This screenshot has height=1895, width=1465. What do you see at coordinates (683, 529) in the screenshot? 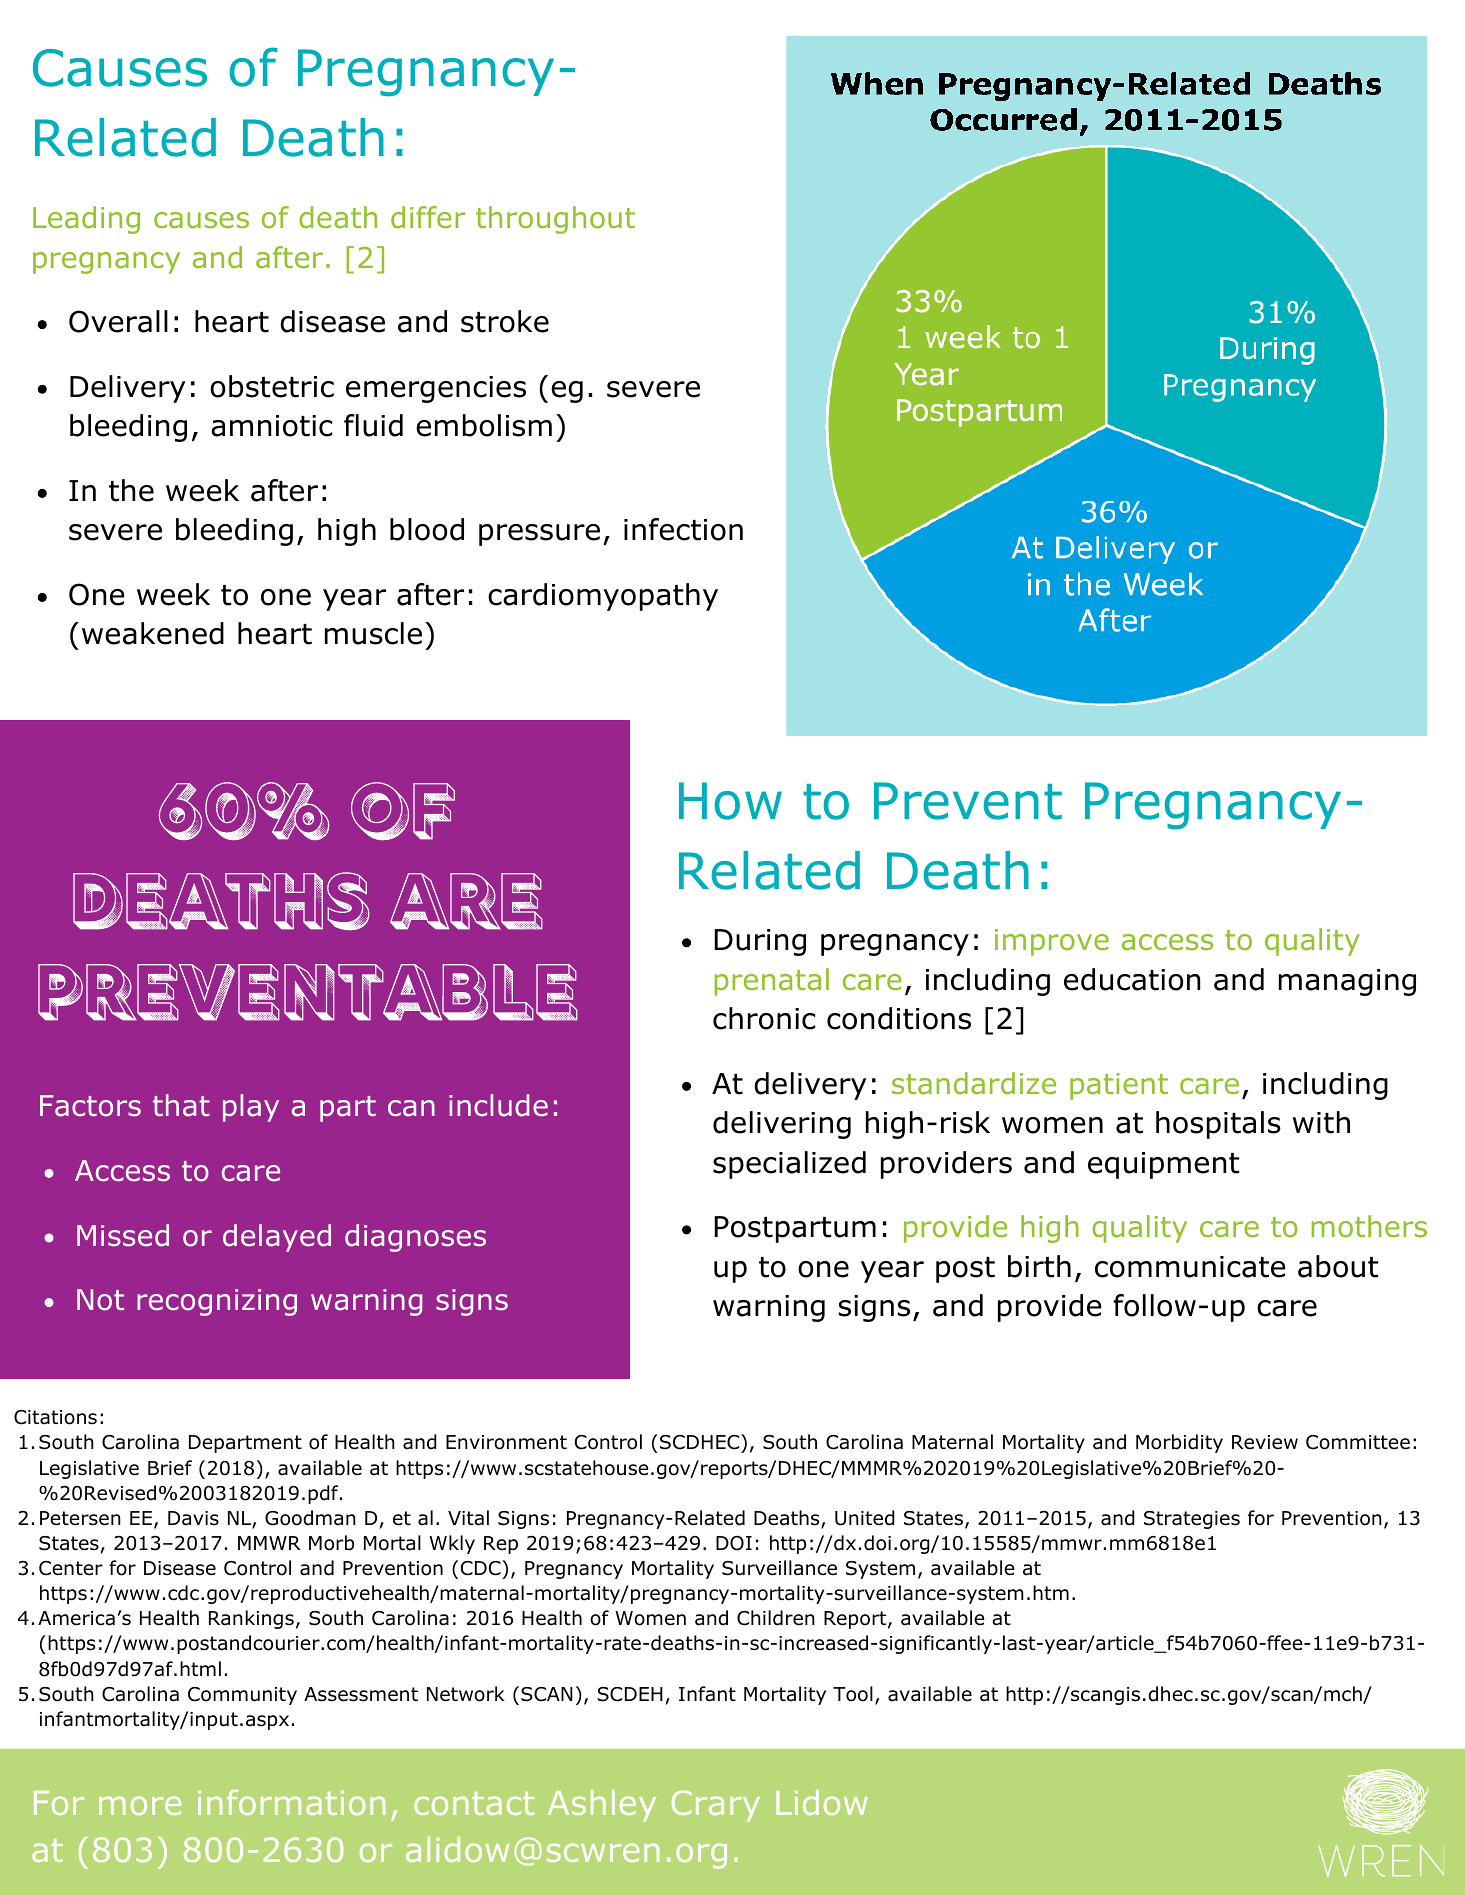
I see `infection` at bounding box center [683, 529].
